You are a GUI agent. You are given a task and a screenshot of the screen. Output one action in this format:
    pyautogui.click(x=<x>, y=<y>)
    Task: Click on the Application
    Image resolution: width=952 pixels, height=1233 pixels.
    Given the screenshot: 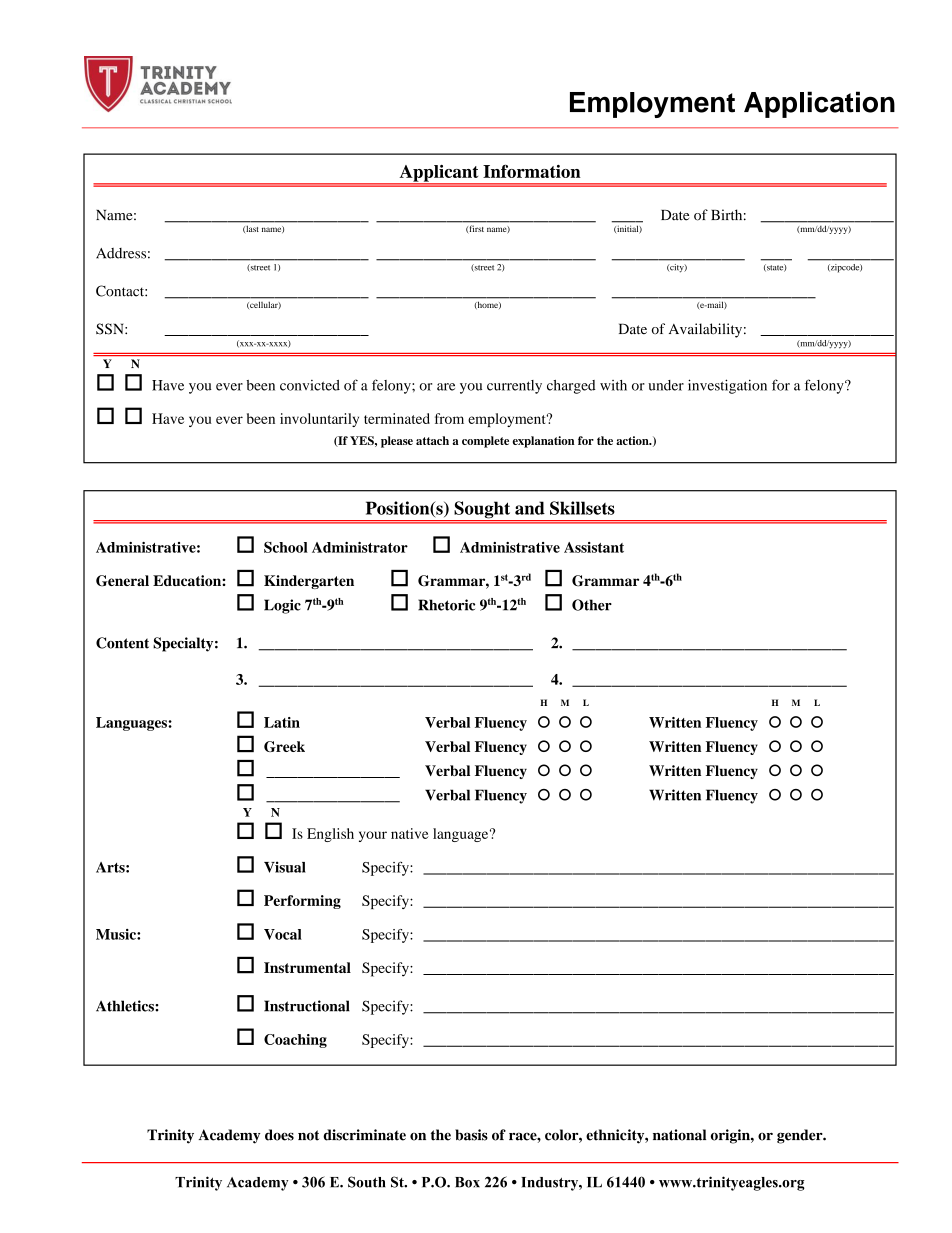 What is the action you would take?
    pyautogui.click(x=819, y=104)
